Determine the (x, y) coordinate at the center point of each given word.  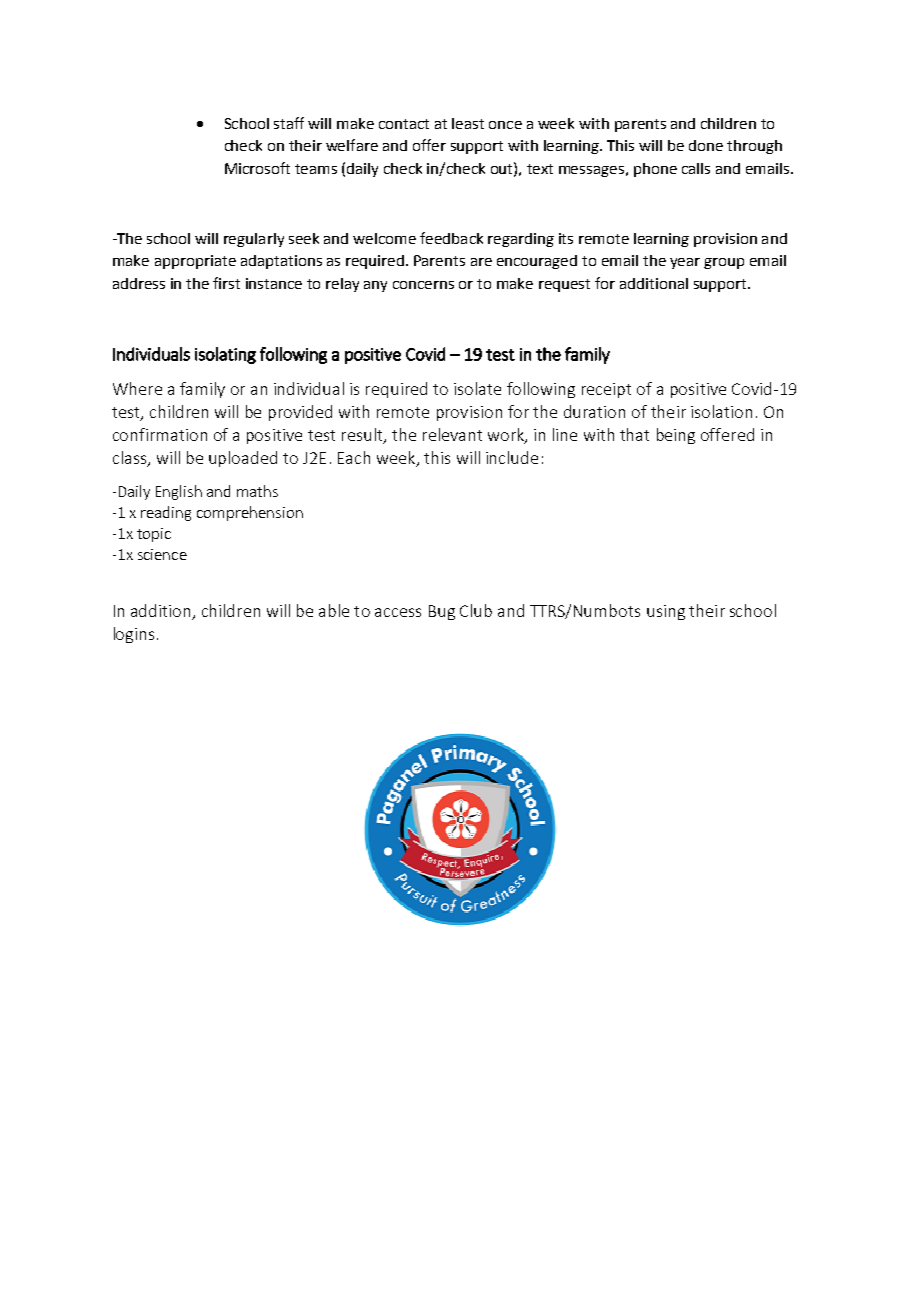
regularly (254, 240)
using (666, 612)
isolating (225, 355)
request (564, 285)
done (706, 145)
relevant (452, 434)
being (676, 436)
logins (134, 635)
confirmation (160, 434)
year (685, 263)
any (375, 286)
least (468, 123)
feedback (451, 238)
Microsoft (257, 168)
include (512, 457)
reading (166, 513)
